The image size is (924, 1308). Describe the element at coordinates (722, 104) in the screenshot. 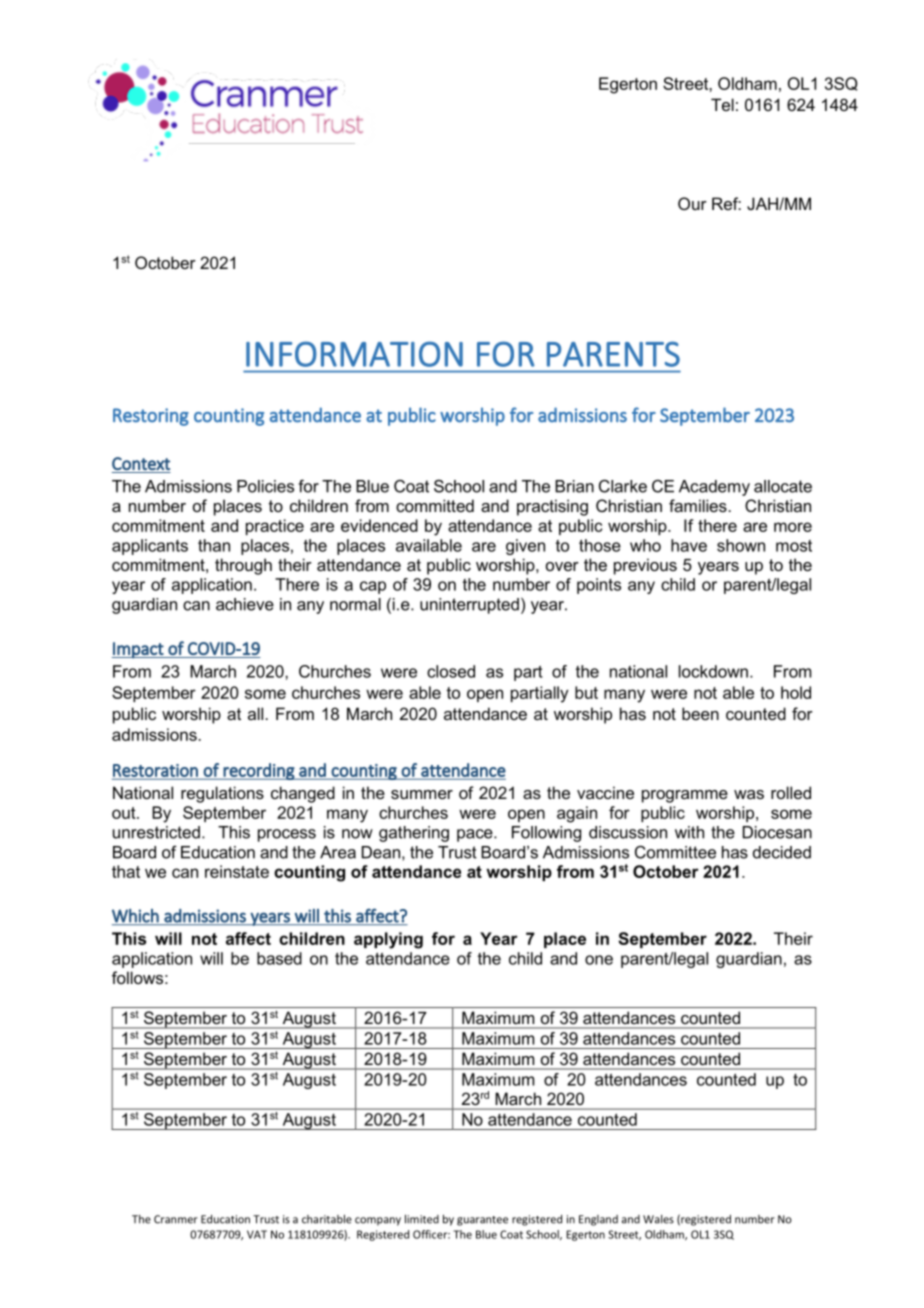

I see `Tel` at that location.
